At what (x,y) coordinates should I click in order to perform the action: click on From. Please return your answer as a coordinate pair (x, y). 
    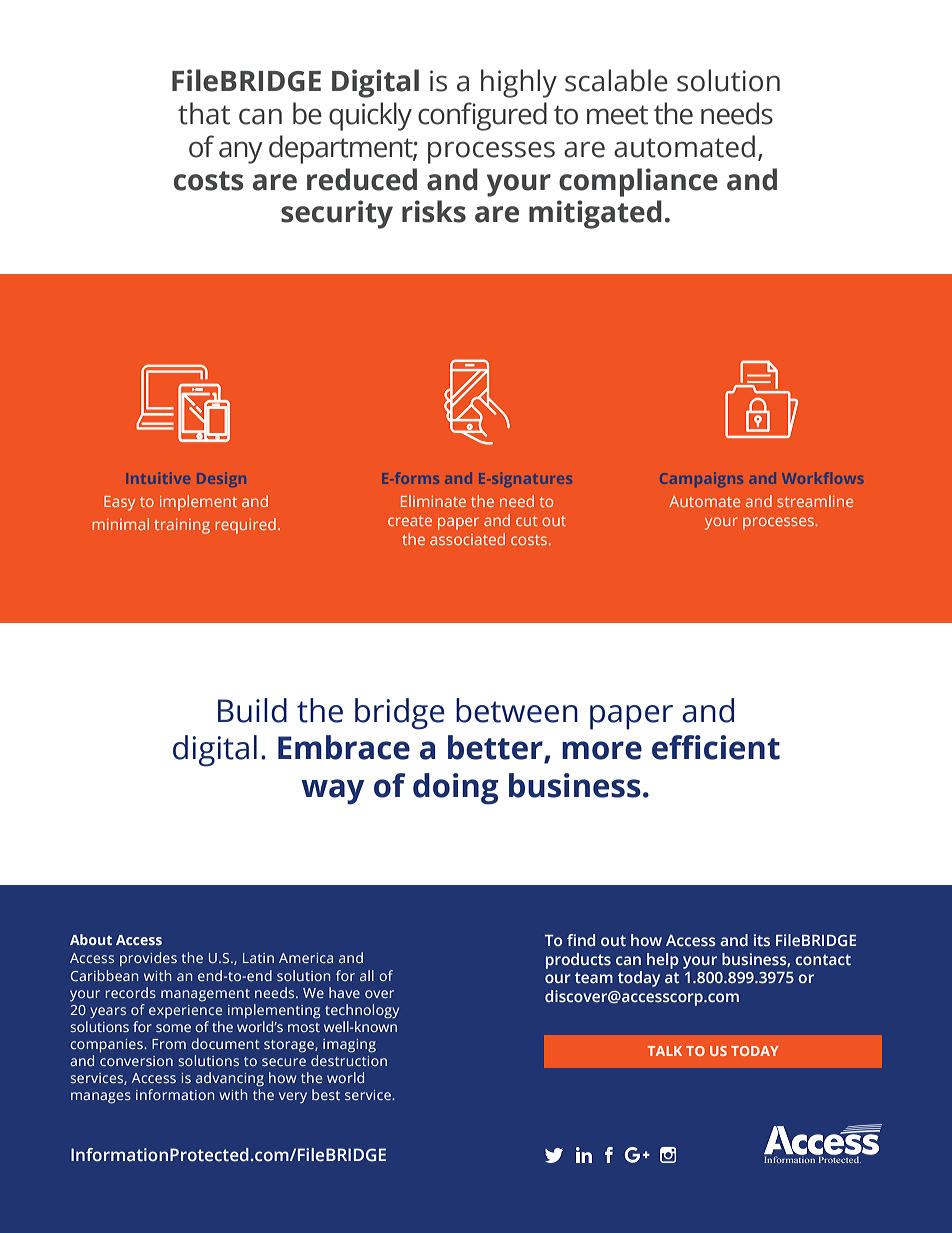
    Looking at the image, I should click on (169, 1044).
